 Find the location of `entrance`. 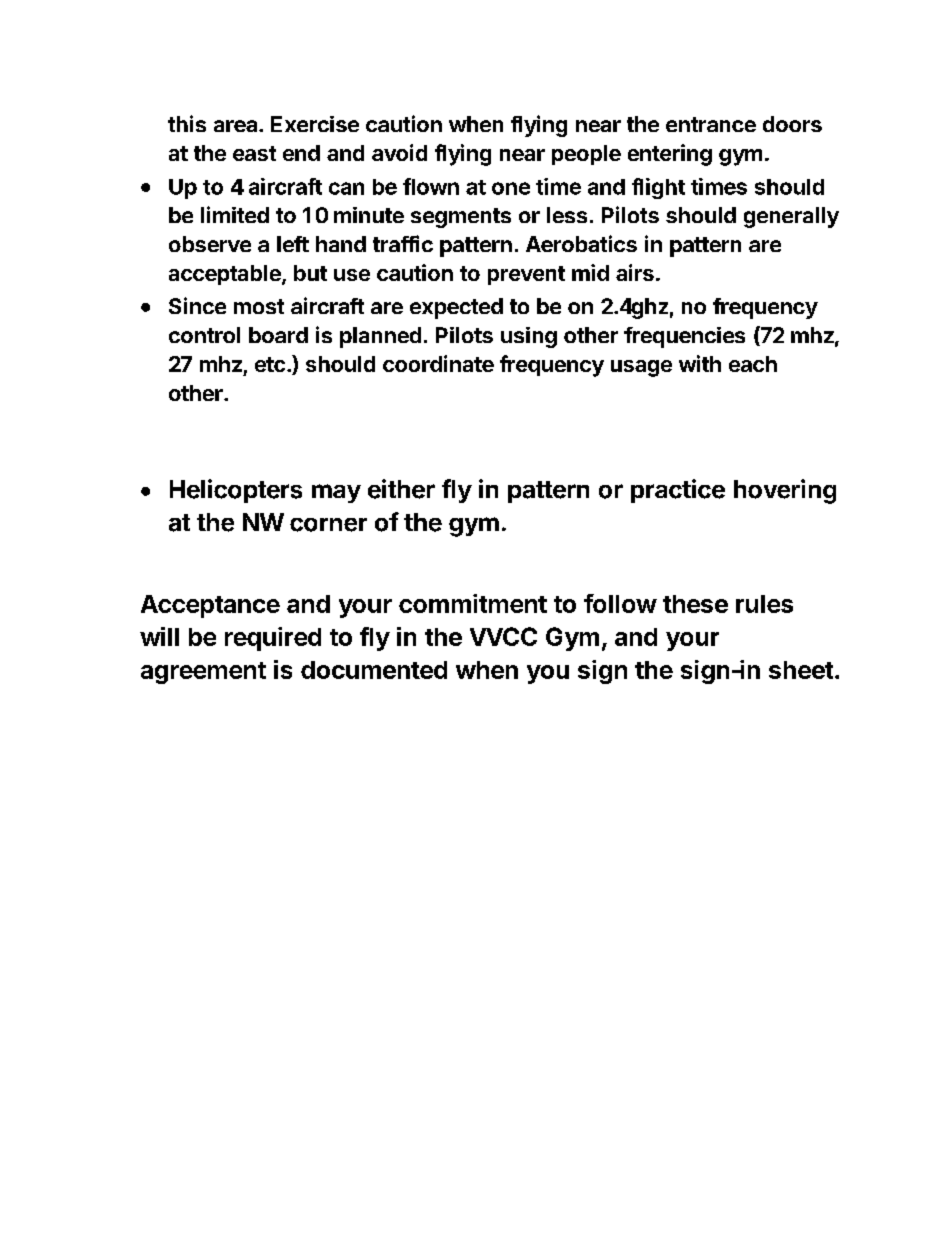

entrance is located at coordinates (711, 124).
